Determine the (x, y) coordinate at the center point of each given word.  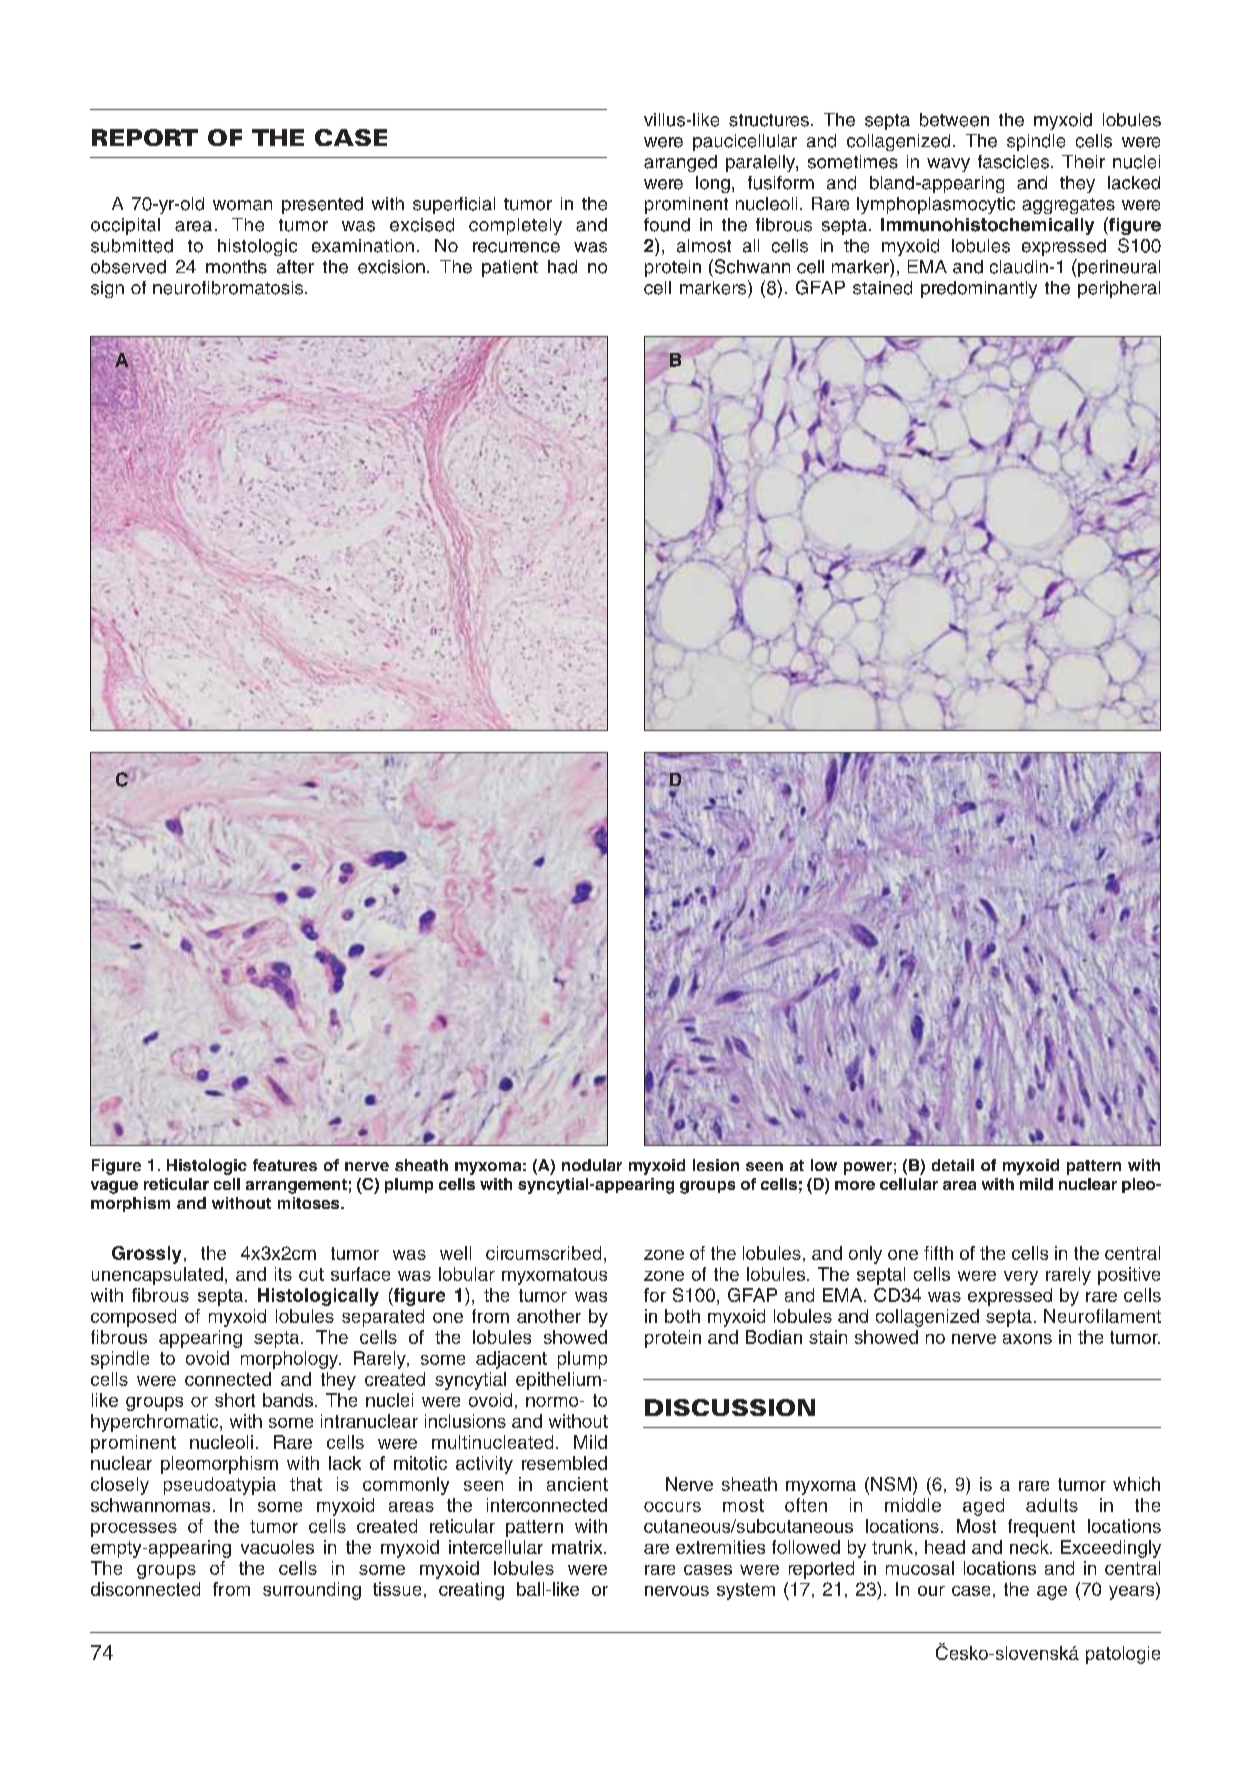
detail (953, 1165)
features (285, 1165)
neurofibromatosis (229, 288)
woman (242, 205)
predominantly (979, 289)
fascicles (1013, 162)
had (562, 267)
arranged (680, 163)
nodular (592, 1165)
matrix (578, 1547)
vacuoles (277, 1547)
